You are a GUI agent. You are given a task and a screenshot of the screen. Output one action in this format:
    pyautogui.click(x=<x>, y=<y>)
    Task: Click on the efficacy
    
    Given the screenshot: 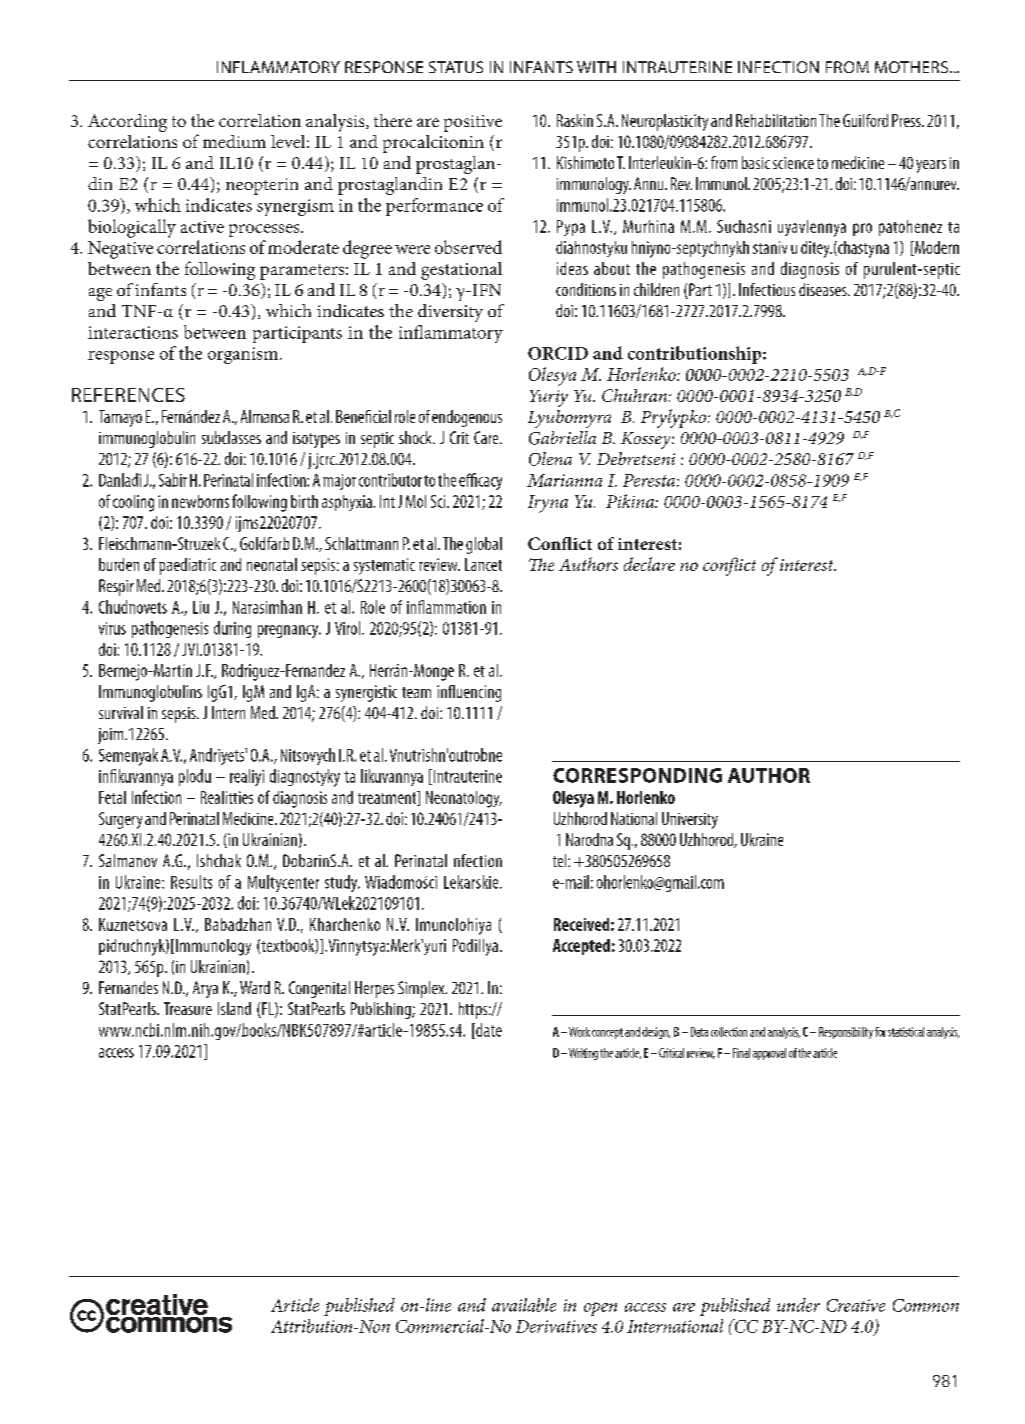 What is the action you would take?
    pyautogui.click(x=480, y=481)
